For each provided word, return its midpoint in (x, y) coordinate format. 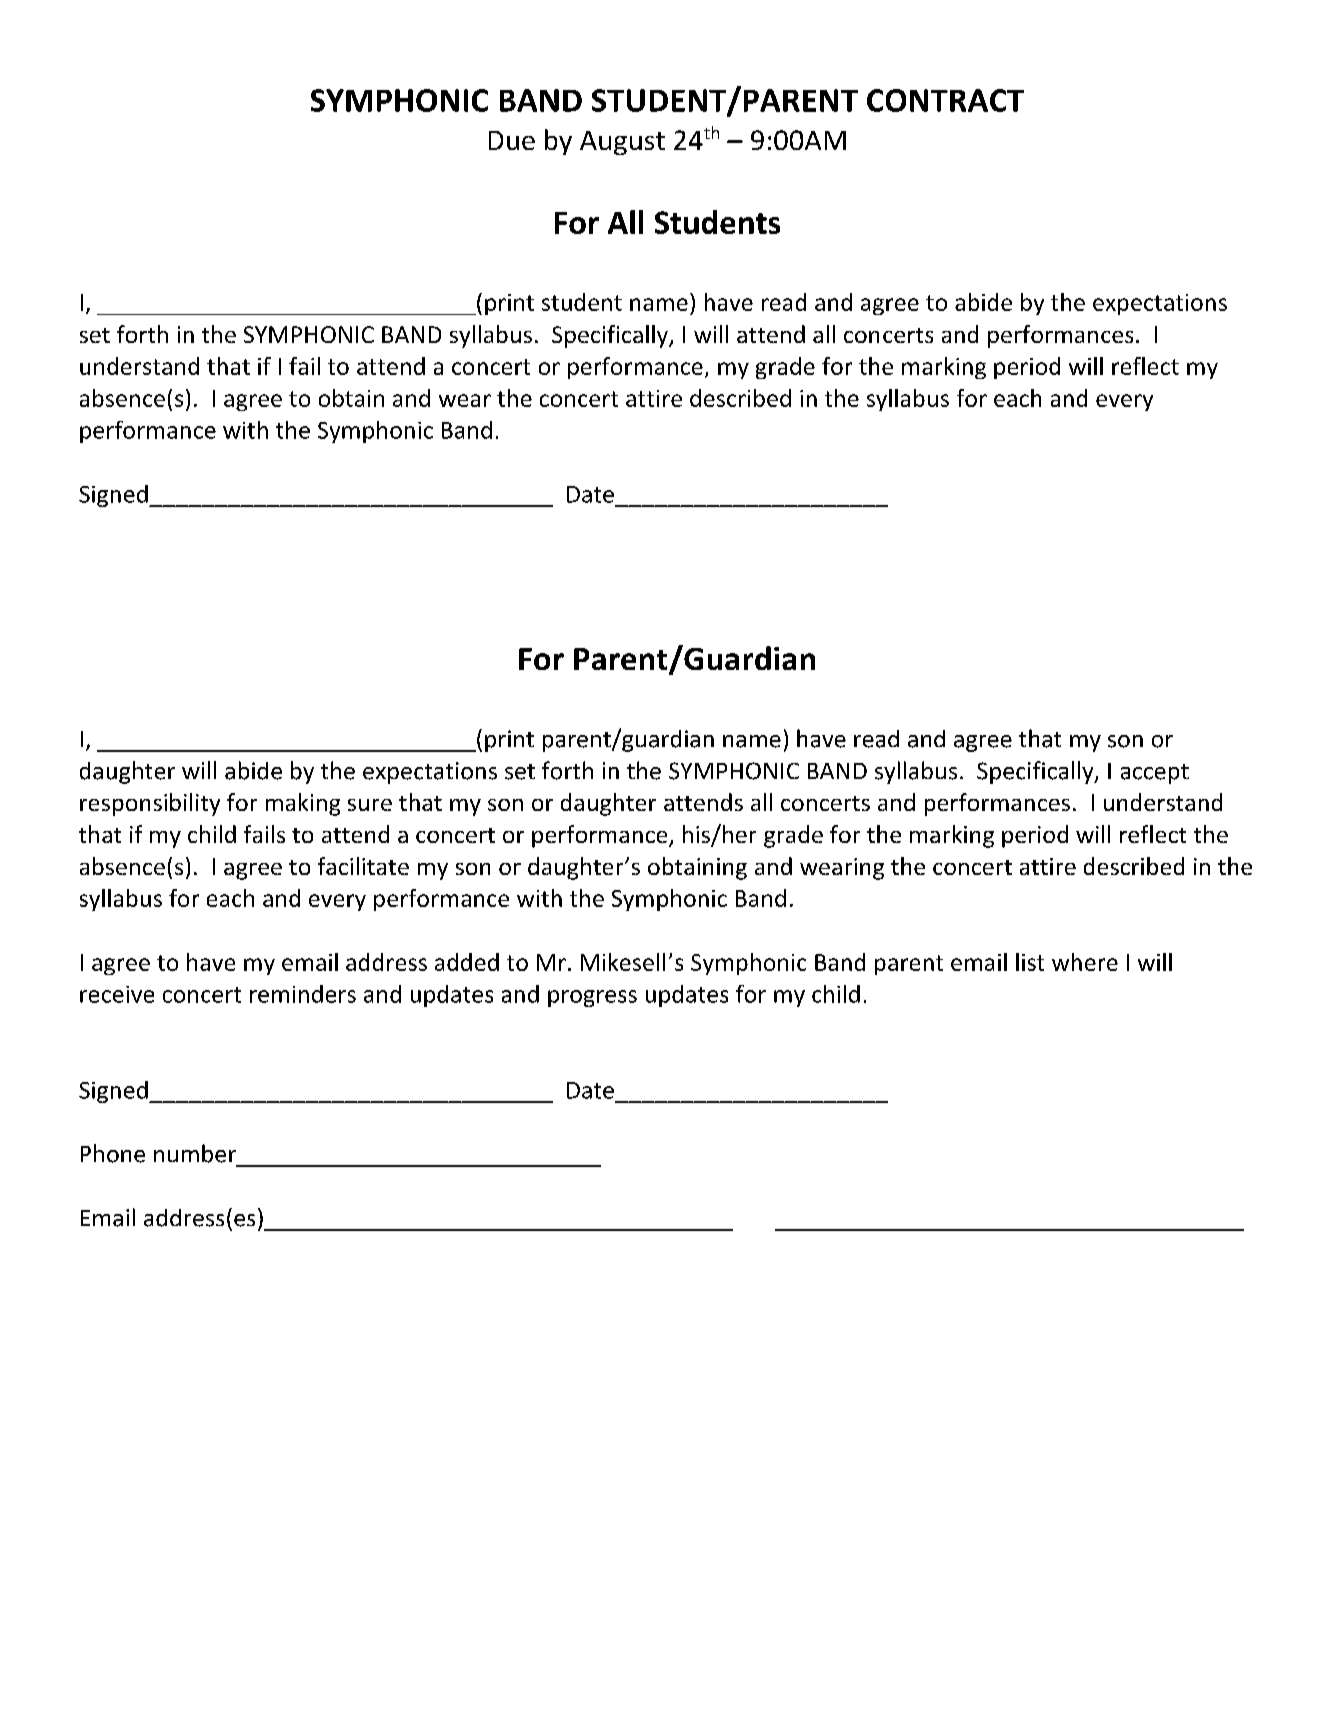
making (303, 804)
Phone (113, 1153)
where (1085, 962)
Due (512, 140)
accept (1155, 774)
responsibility (150, 804)
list (1030, 962)
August (622, 143)
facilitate (363, 866)
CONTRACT (945, 100)
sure (370, 805)
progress (592, 998)
